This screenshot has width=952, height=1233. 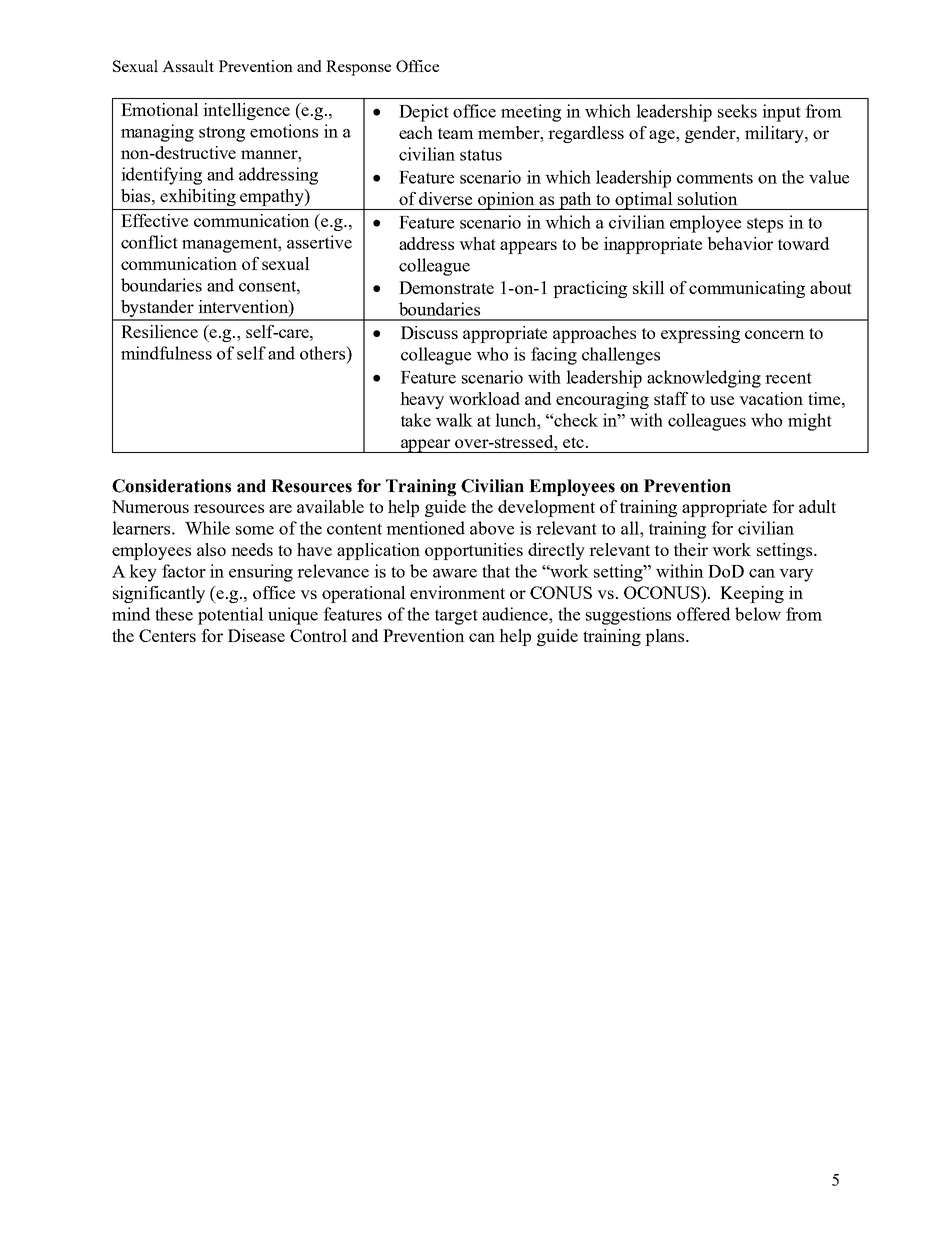 I want to click on seeks, so click(x=737, y=111).
